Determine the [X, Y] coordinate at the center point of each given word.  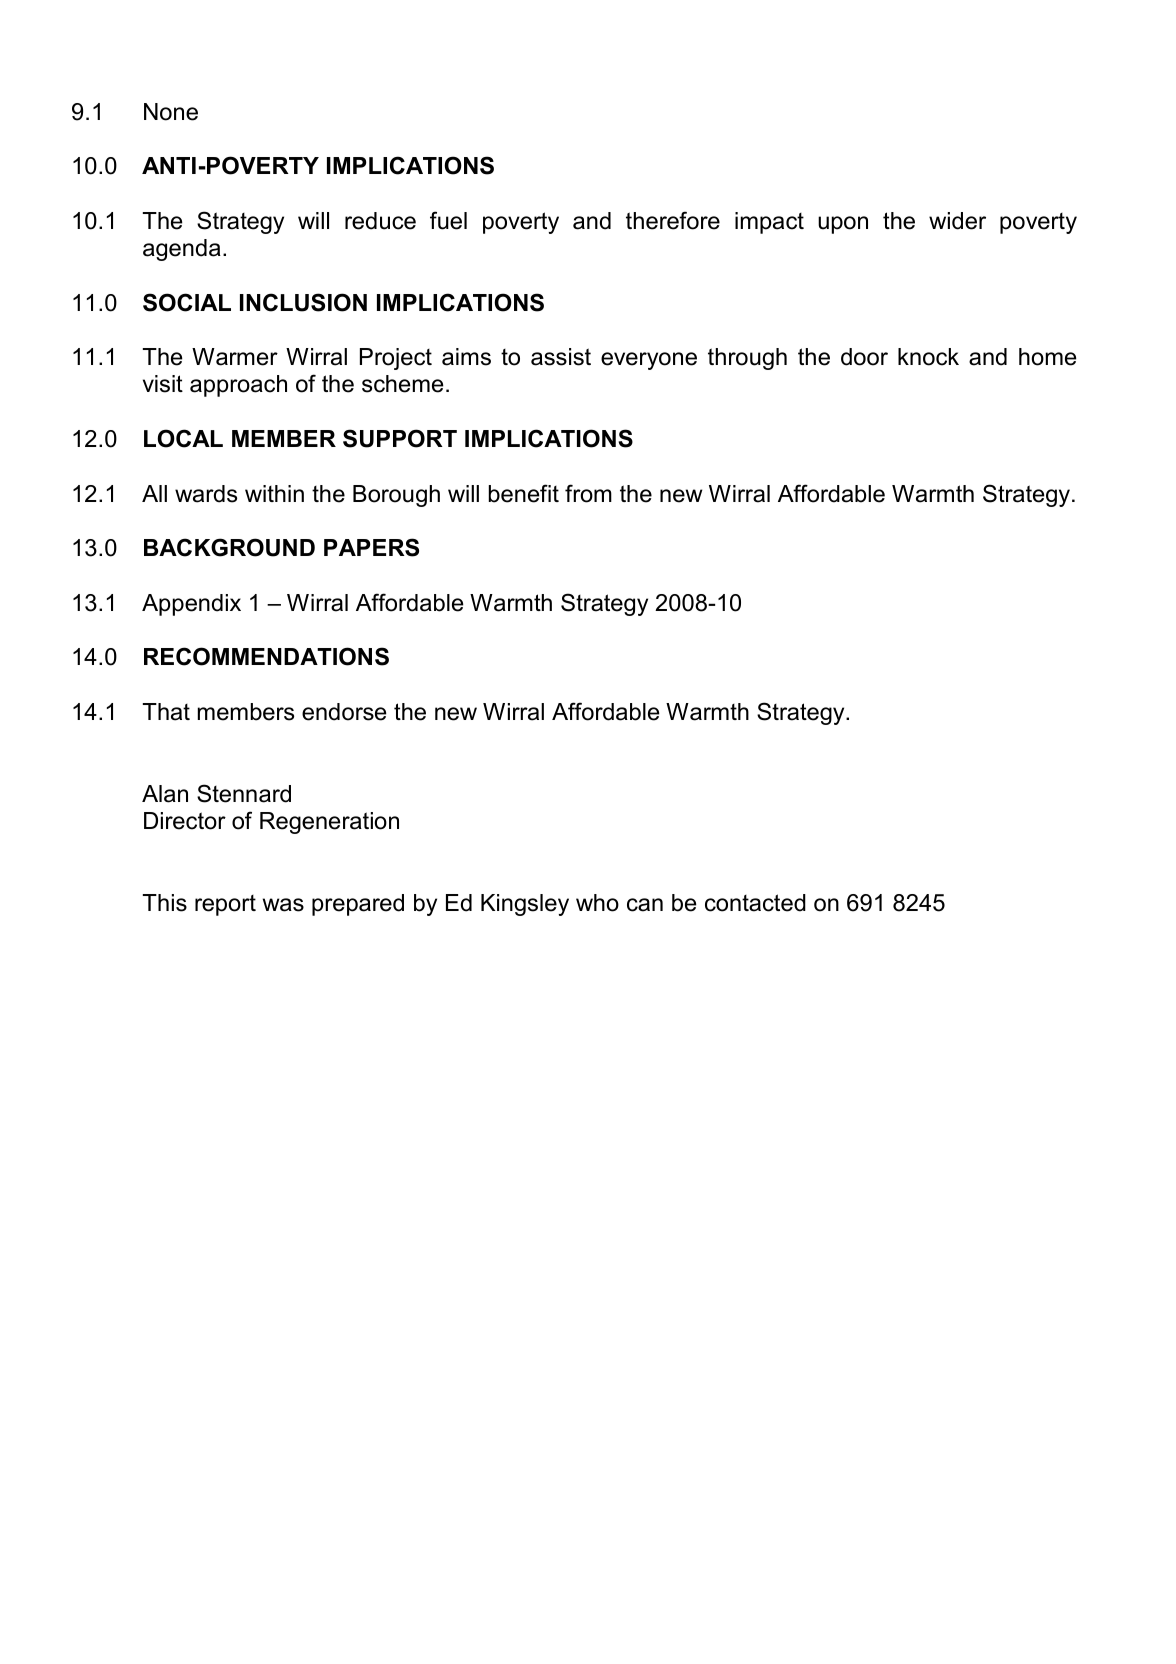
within [274, 493]
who [597, 903]
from [588, 493]
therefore [673, 220]
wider [957, 221]
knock [928, 357]
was [283, 905]
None [171, 112]
